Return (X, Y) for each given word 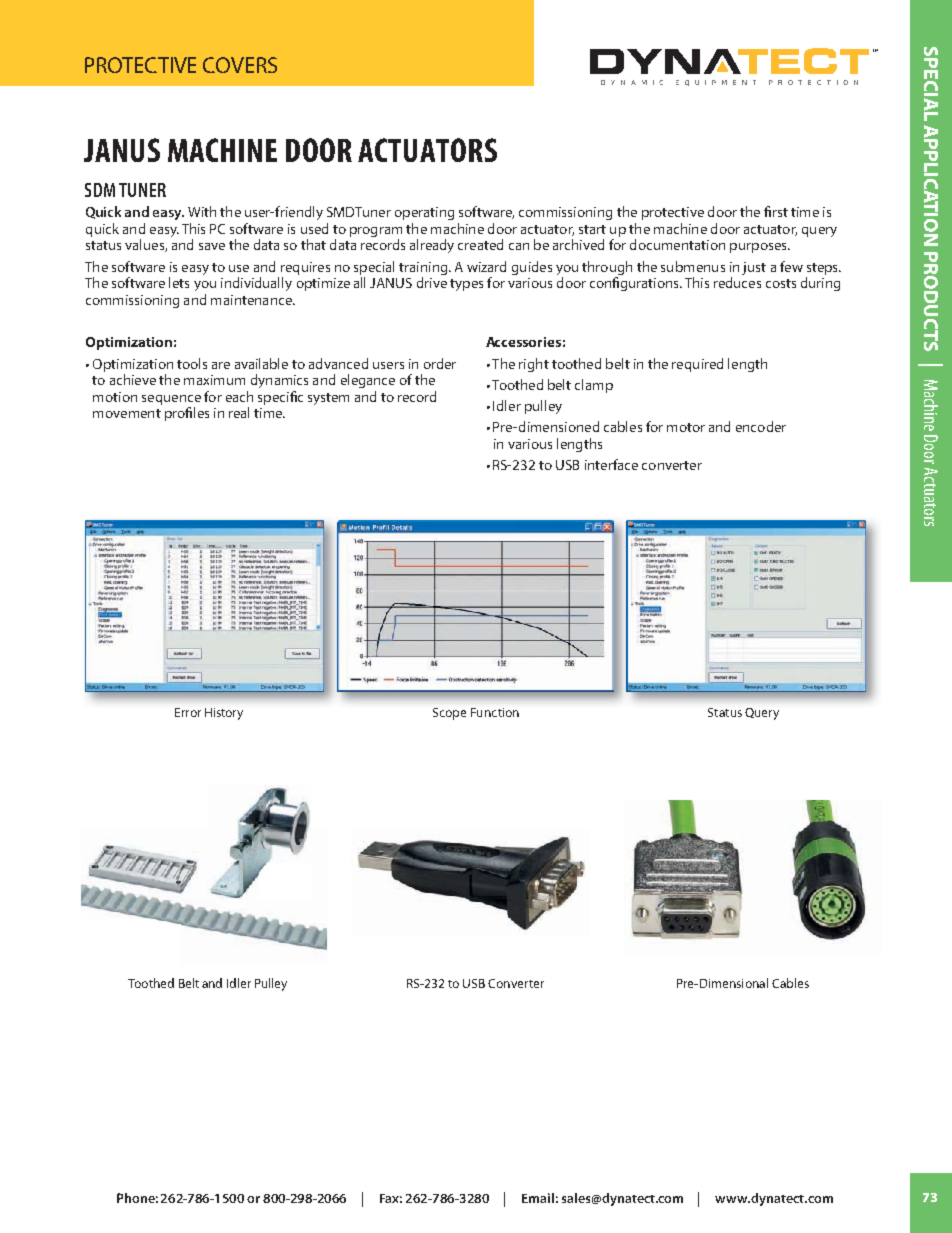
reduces (737, 282)
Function (495, 712)
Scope (449, 714)
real (239, 412)
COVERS (240, 65)
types (466, 285)
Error (188, 712)
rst (780, 212)
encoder (761, 426)
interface (611, 464)
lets (179, 282)
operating (424, 213)
